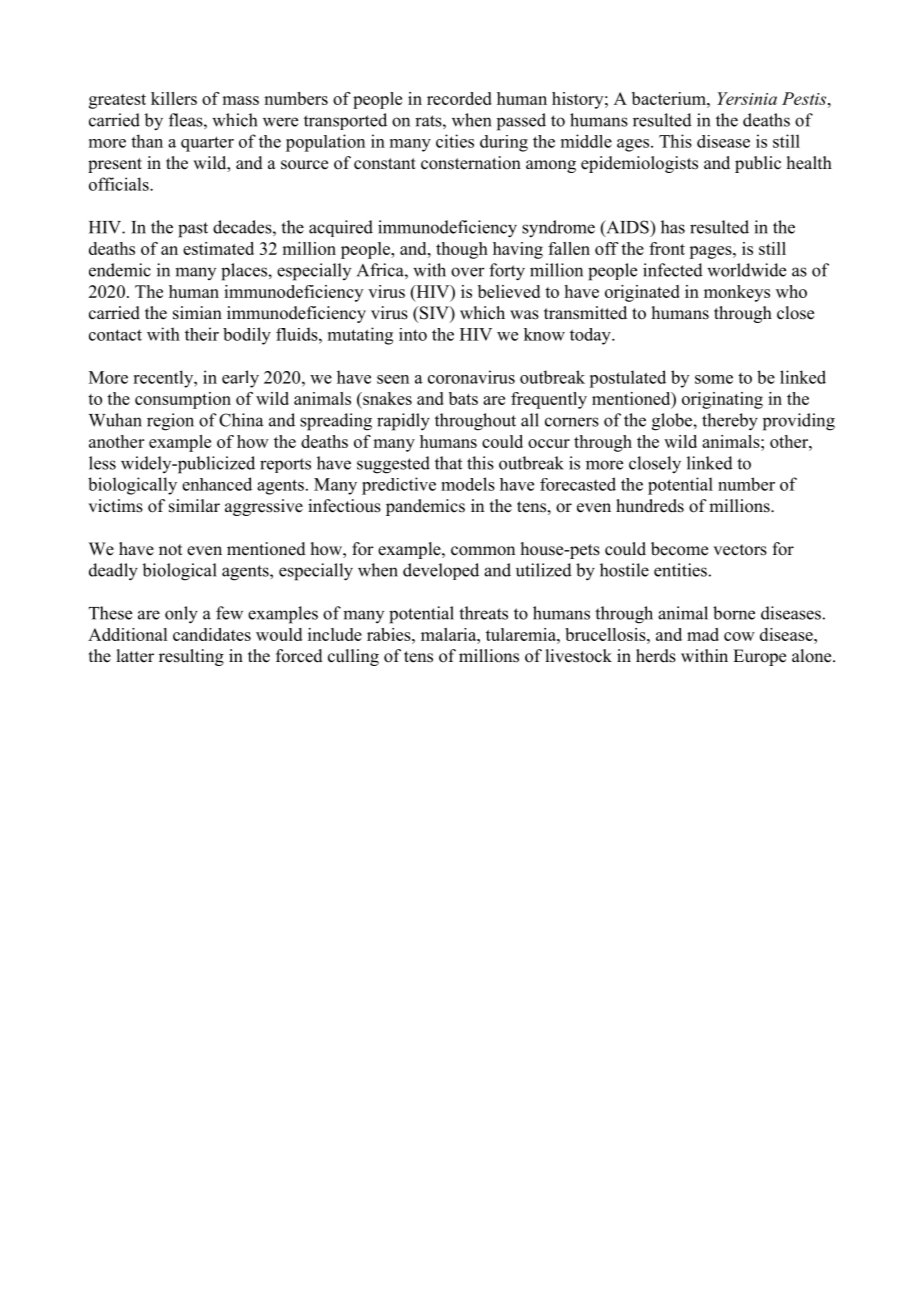 The height and width of the screenshot is (1308, 924). I want to click on tularemia, so click(522, 634).
